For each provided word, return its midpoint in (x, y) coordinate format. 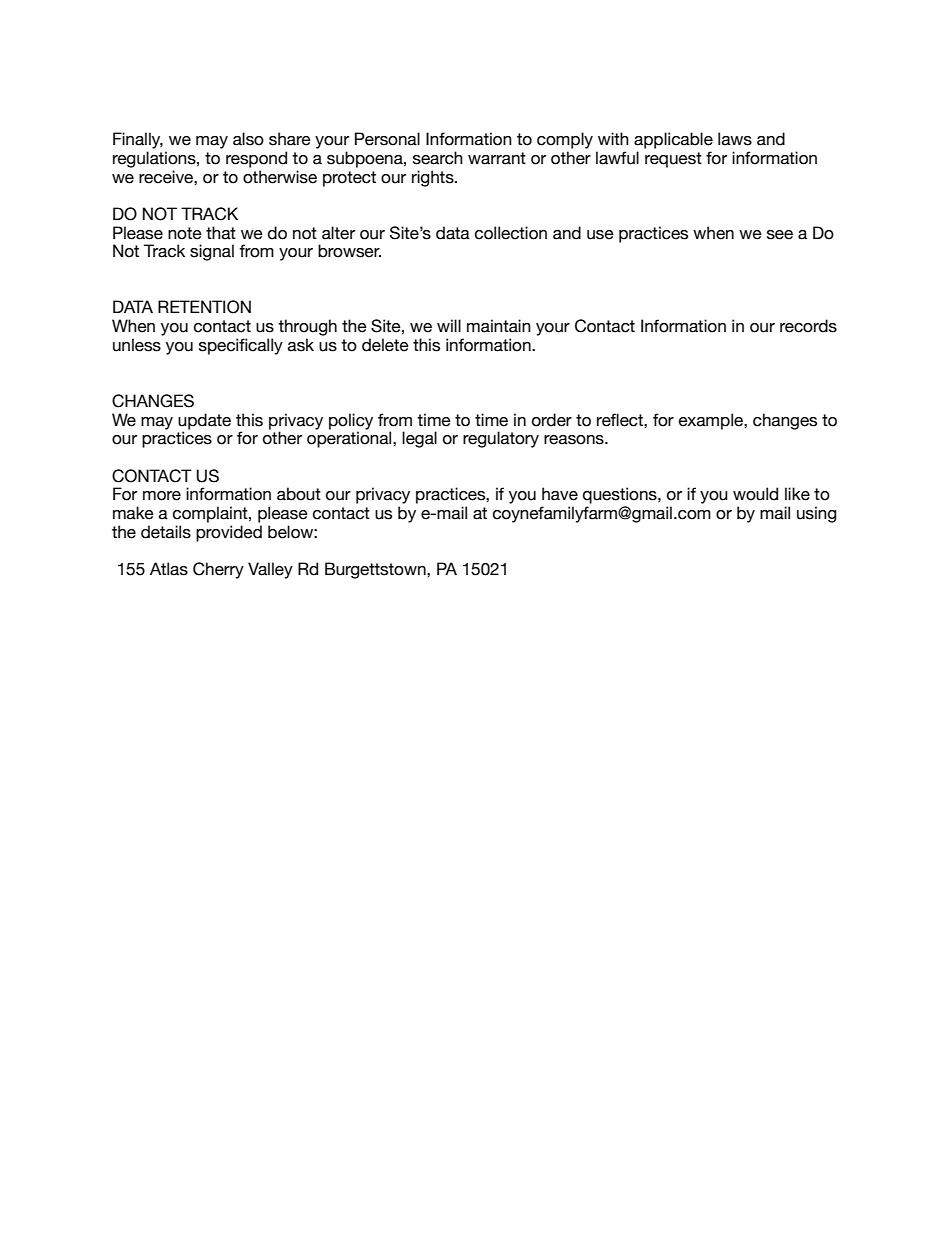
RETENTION (204, 307)
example (712, 421)
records (808, 326)
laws (735, 139)
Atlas (169, 569)
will (449, 325)
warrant (497, 158)
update (204, 421)
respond (256, 159)
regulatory (501, 439)
